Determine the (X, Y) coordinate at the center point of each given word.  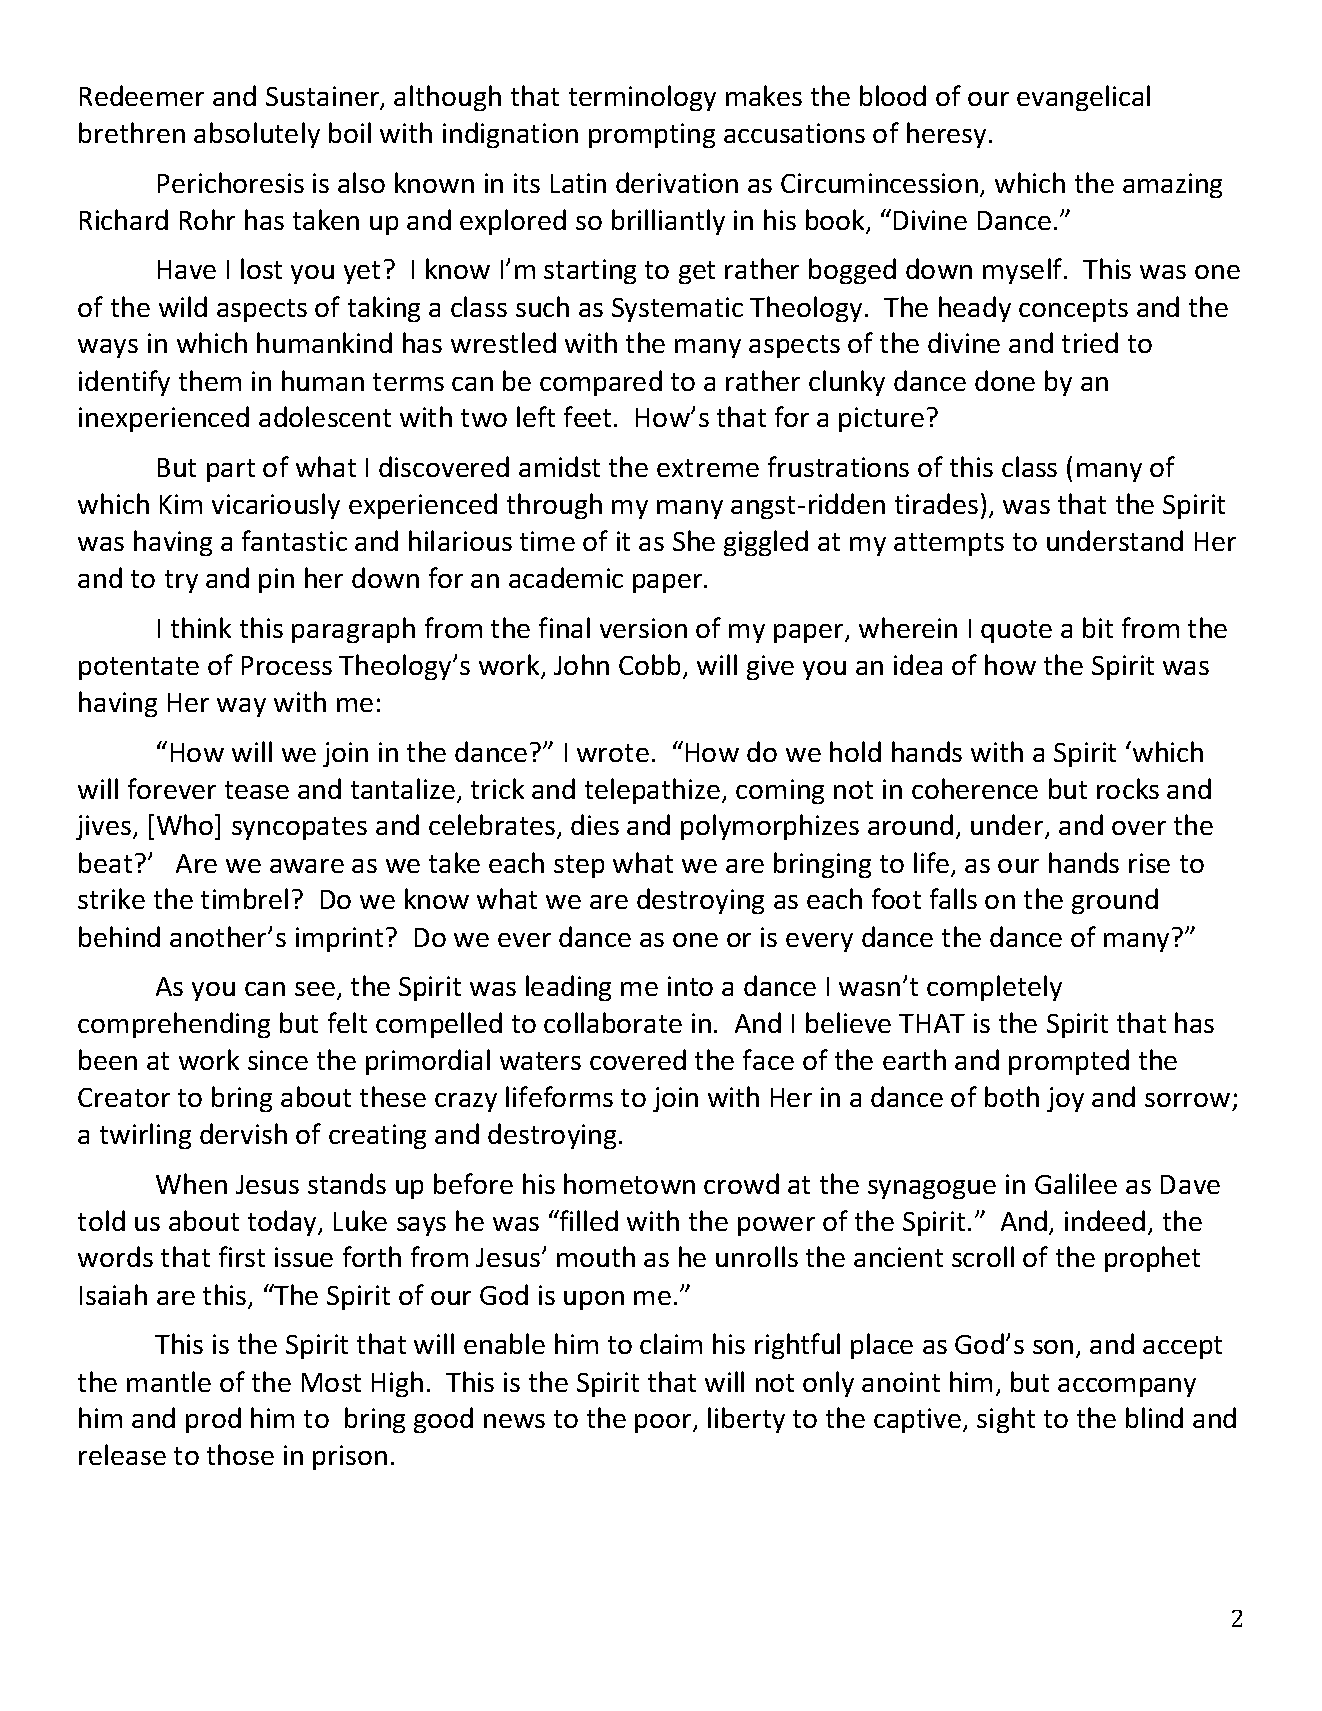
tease (257, 790)
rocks (1128, 788)
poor (664, 1423)
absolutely (257, 135)
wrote (613, 753)
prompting (652, 135)
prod (213, 1420)
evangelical (1083, 98)
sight (1006, 1420)
